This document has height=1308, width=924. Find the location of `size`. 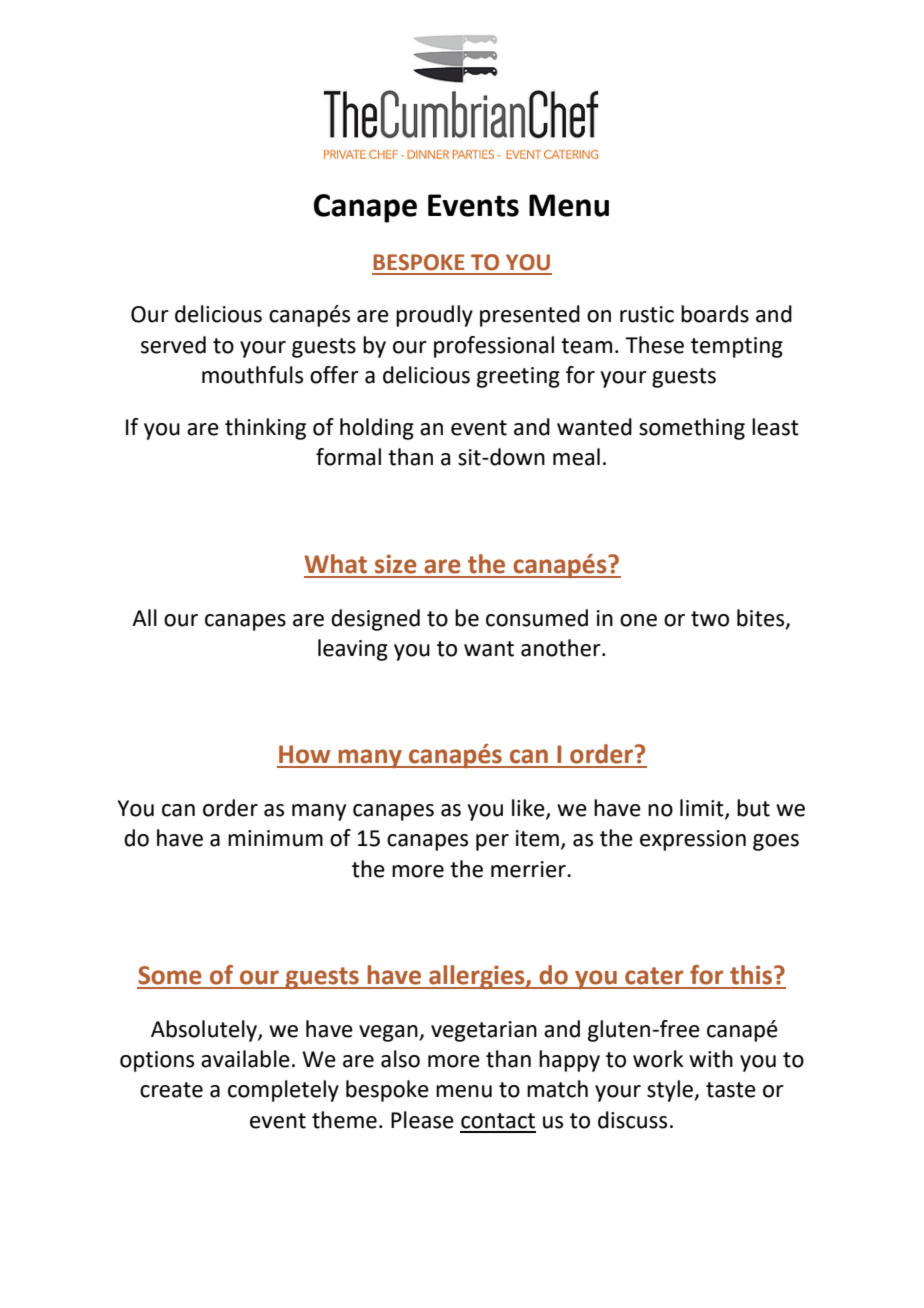

size is located at coordinates (396, 564).
